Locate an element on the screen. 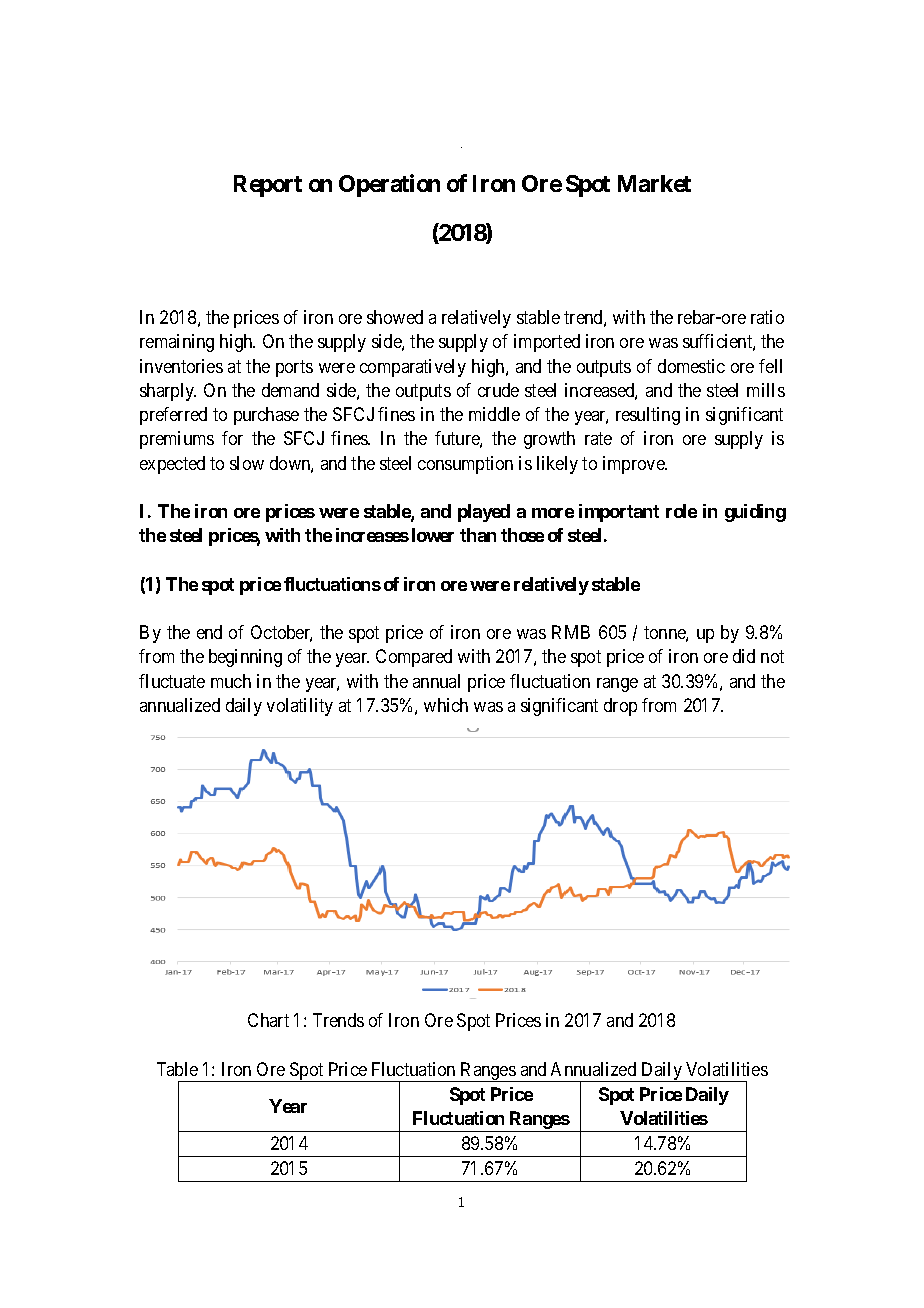 The height and width of the screenshot is (1308, 924). volatility is located at coordinates (300, 707).
